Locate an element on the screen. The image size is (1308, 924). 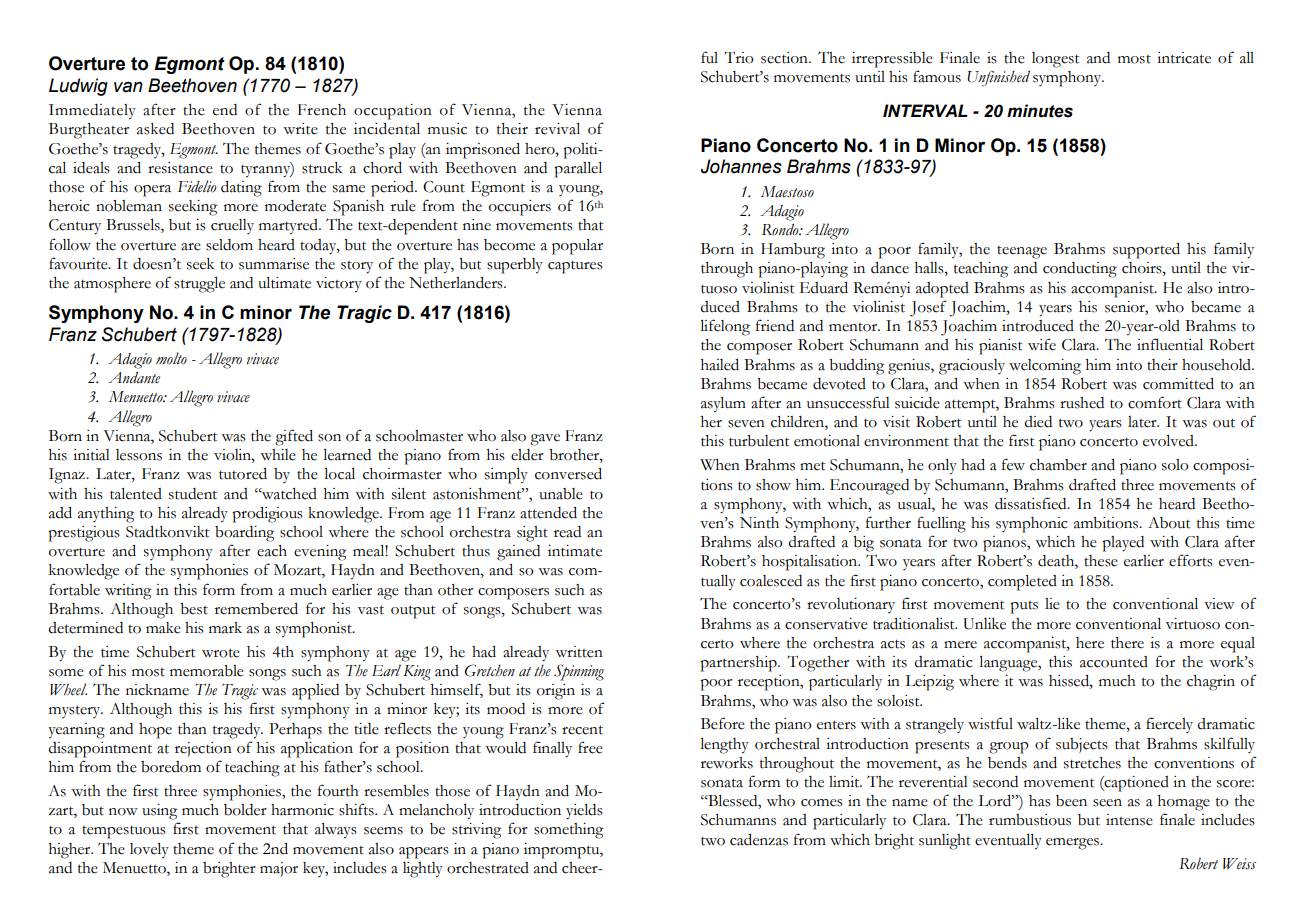
chamber is located at coordinates (1058, 465).
